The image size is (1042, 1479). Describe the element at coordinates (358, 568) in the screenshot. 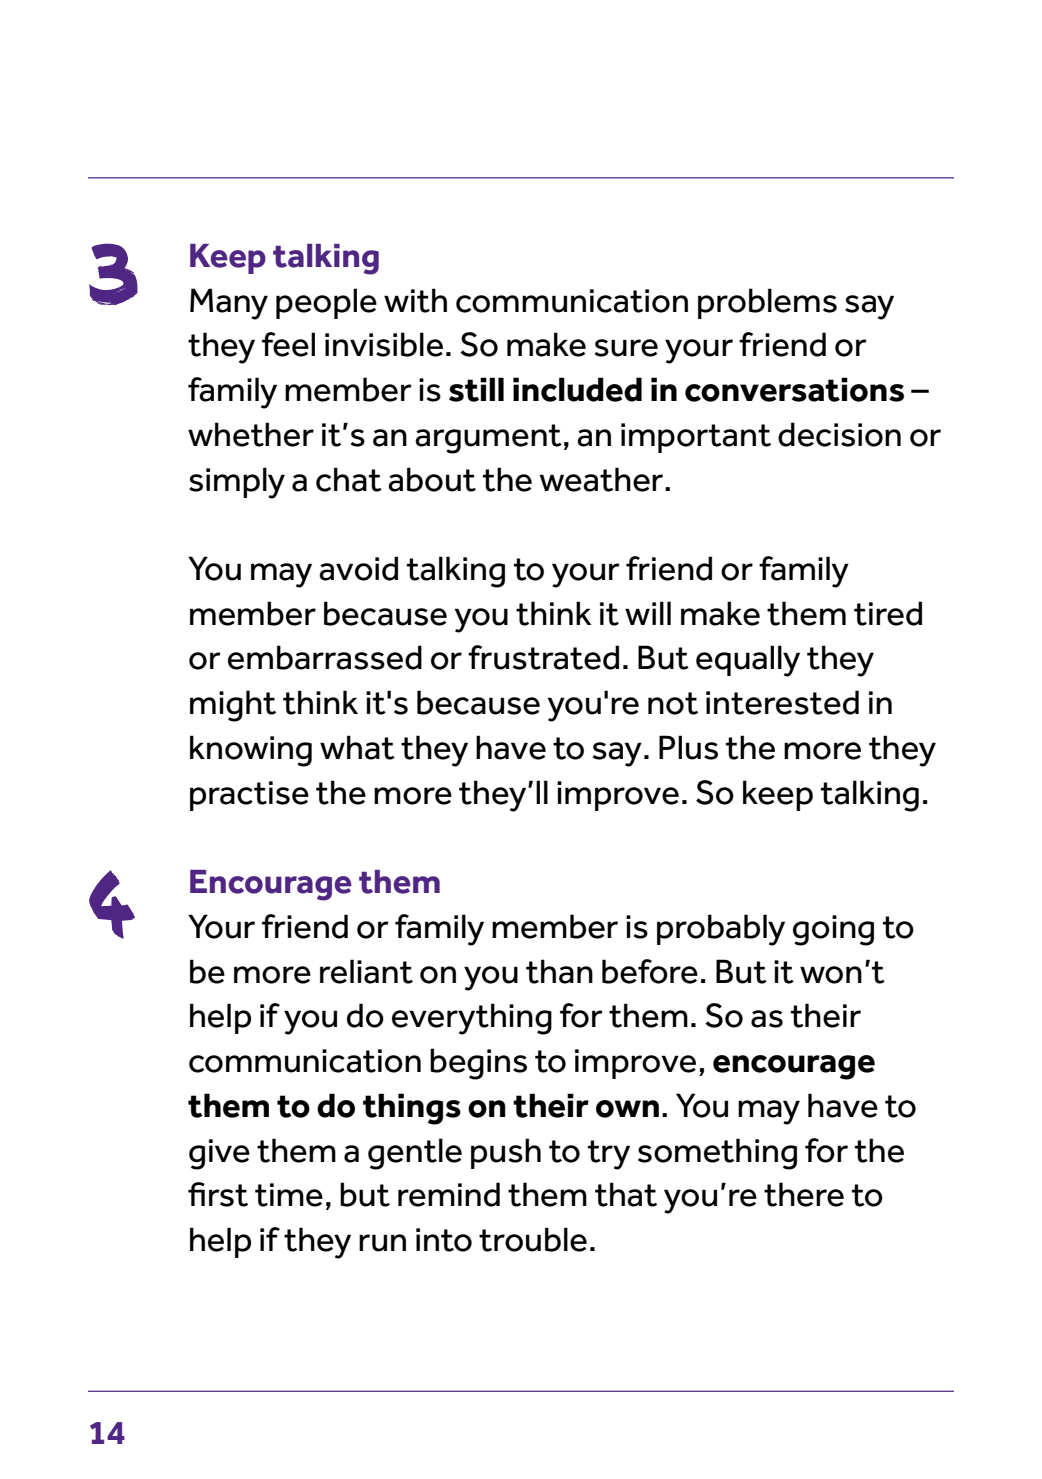

I see `avoid` at that location.
